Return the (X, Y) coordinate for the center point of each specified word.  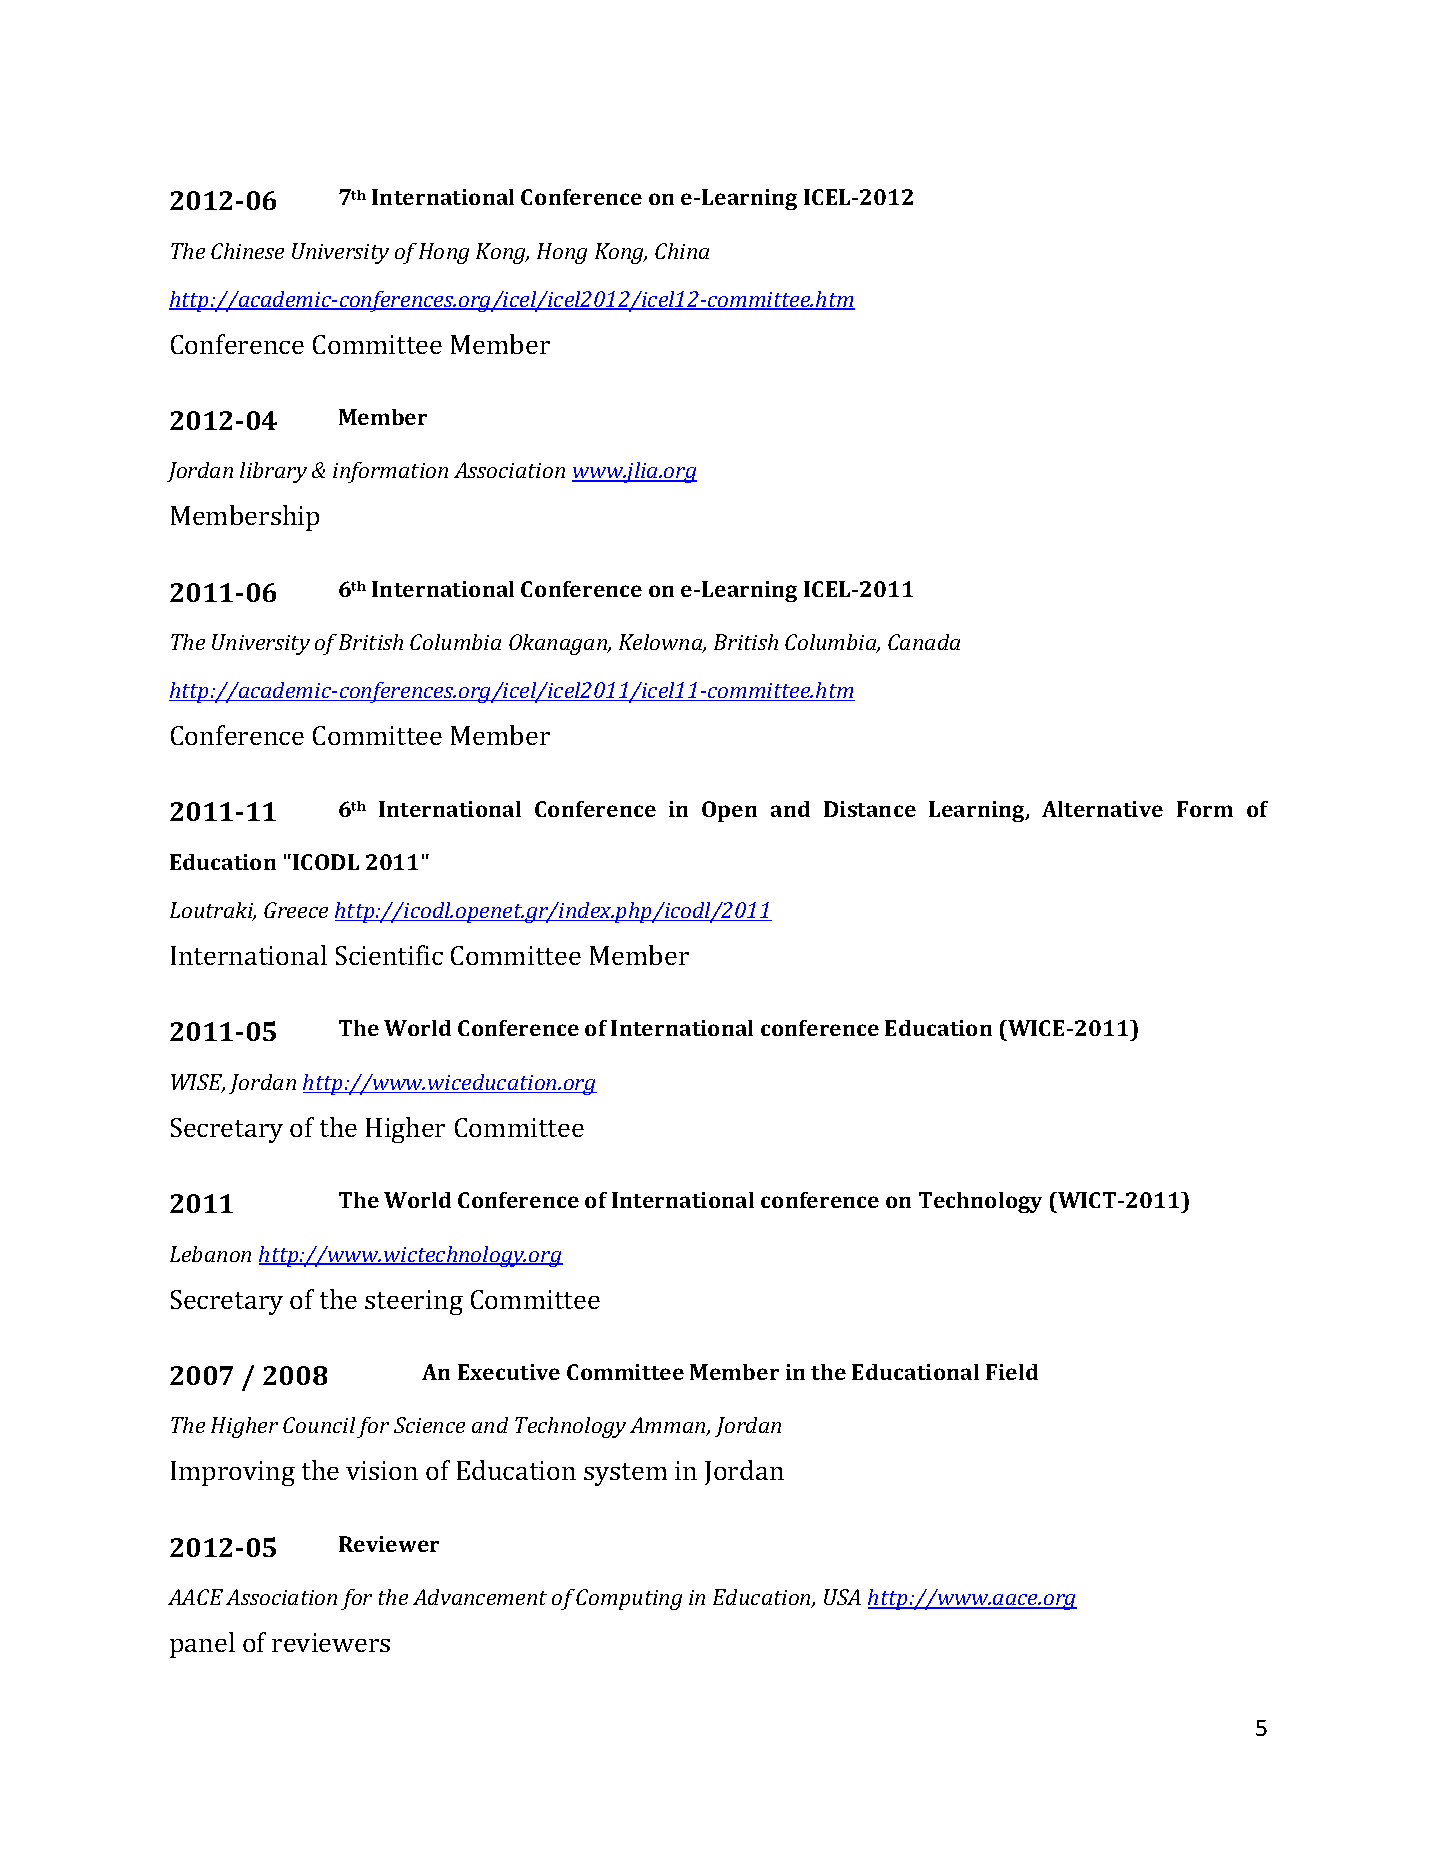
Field (1012, 1372)
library (273, 472)
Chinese (247, 251)
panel (202, 1645)
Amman (669, 1426)
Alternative (1102, 809)
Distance (870, 809)
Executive (509, 1372)
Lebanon (210, 1254)
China (682, 251)
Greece (296, 910)
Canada (924, 642)
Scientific (389, 955)
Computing (629, 1599)
